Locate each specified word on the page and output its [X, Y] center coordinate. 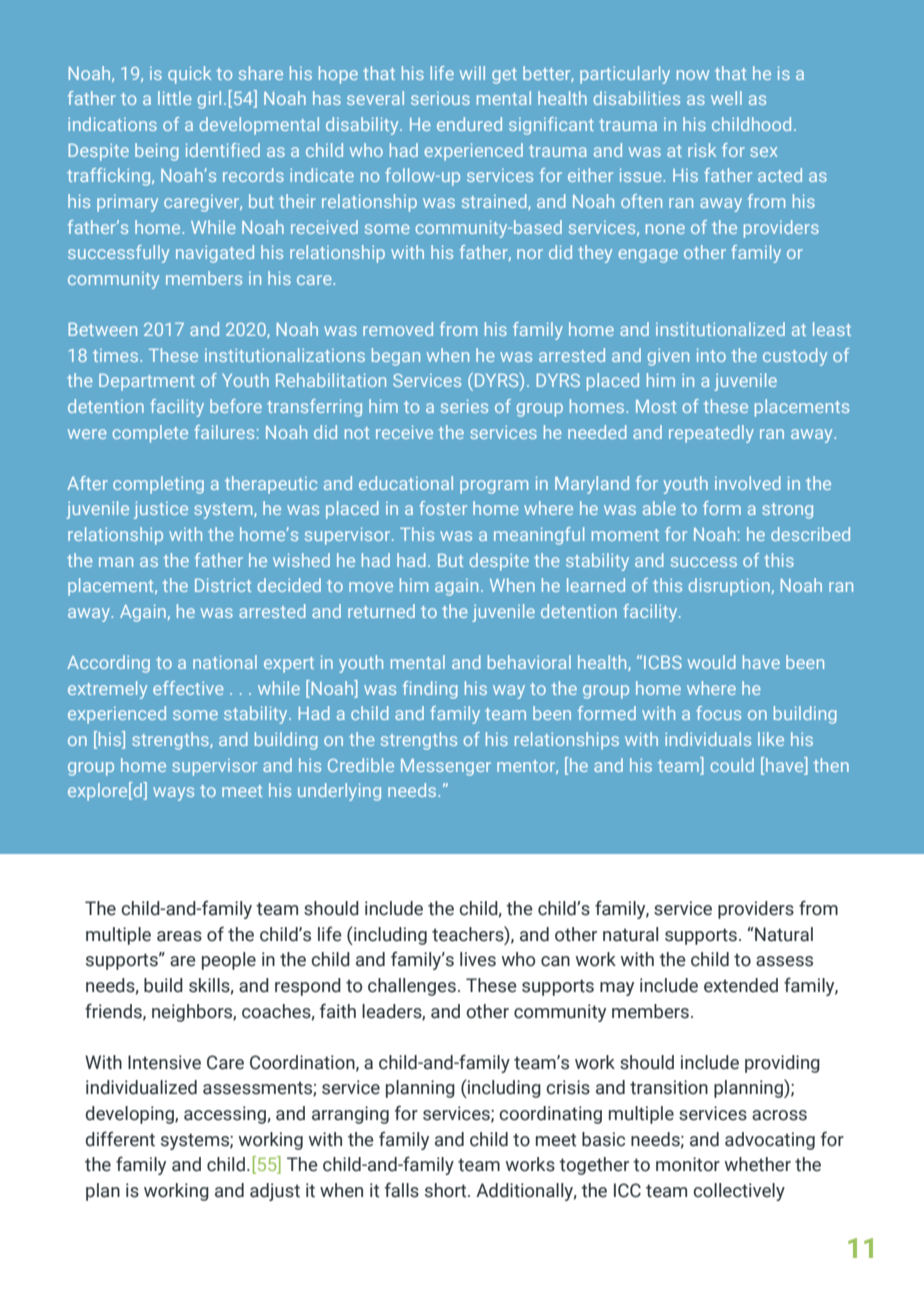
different [120, 1139]
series [464, 406]
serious [440, 98]
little [175, 98]
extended [741, 985]
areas [179, 936]
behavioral [529, 662]
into [711, 355]
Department [147, 382]
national [225, 662]
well [726, 98]
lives [478, 959]
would [712, 662]
